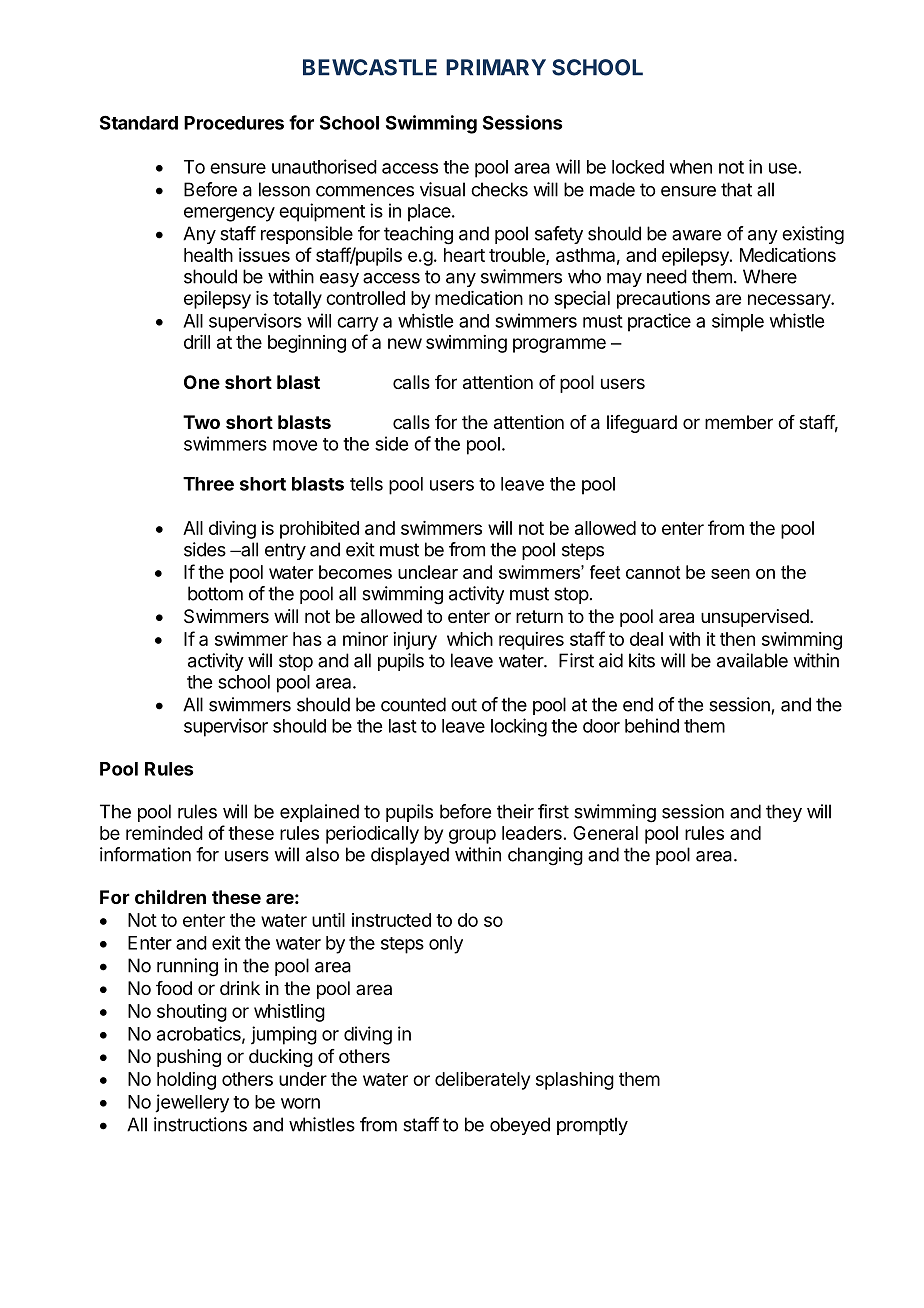 The width and height of the page is (924, 1308). Describe the element at coordinates (730, 574) in the page. I see `seen` at that location.
